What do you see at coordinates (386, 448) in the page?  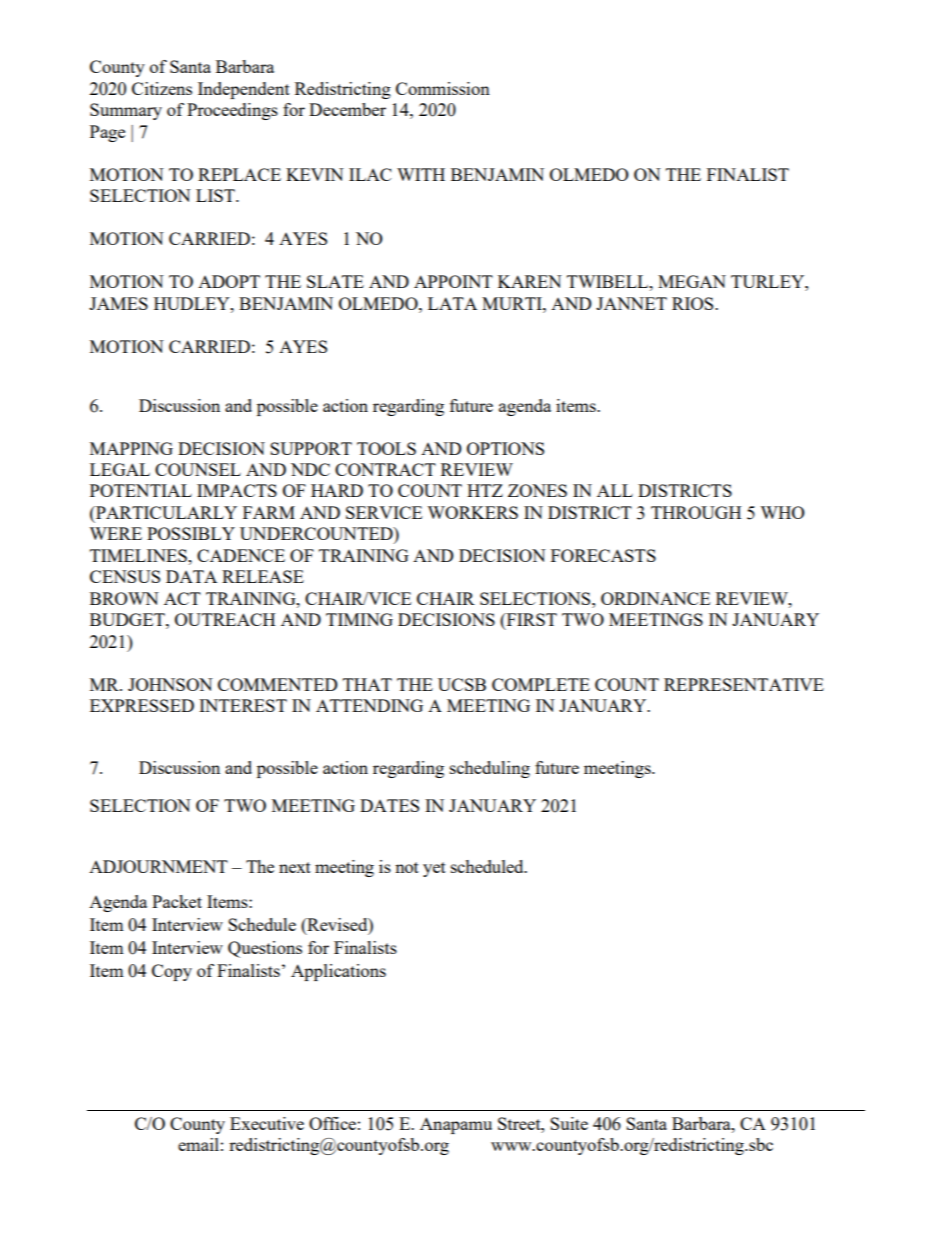 I see `TOOLS` at bounding box center [386, 448].
